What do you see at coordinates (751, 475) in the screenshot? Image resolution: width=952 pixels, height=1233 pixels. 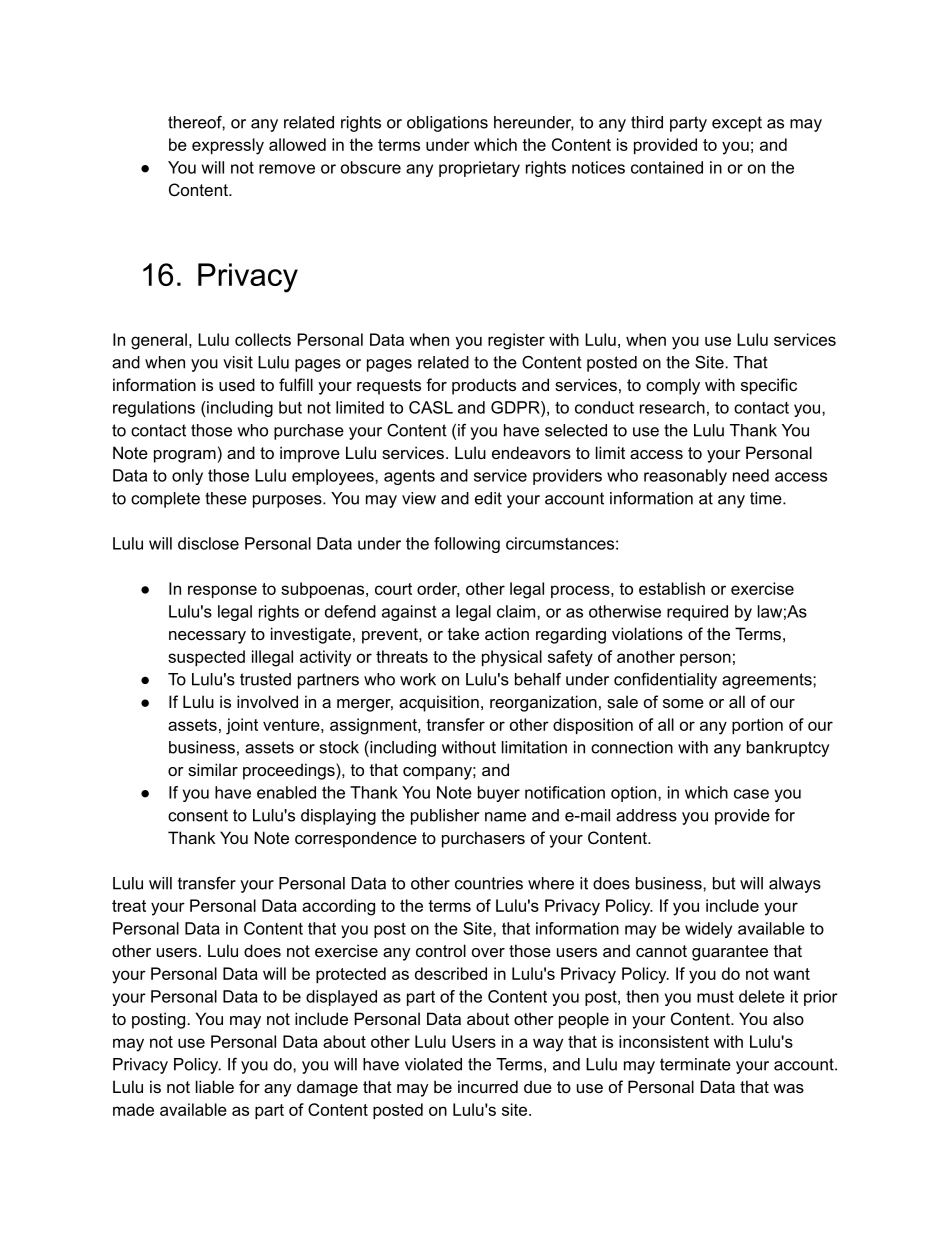 I see `need` at bounding box center [751, 475].
